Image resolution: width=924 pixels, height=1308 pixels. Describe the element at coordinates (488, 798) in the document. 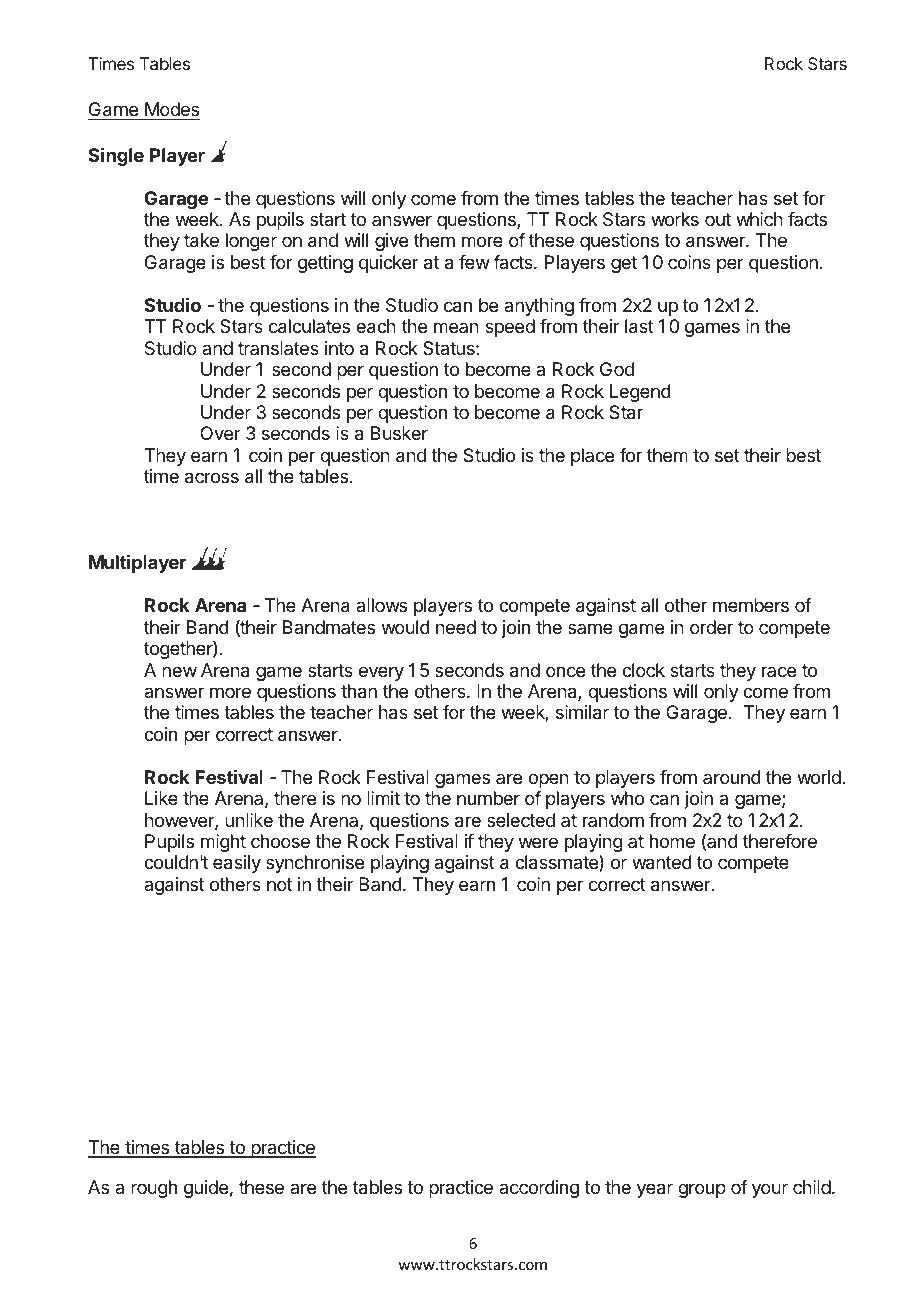

I see `number` at that location.
